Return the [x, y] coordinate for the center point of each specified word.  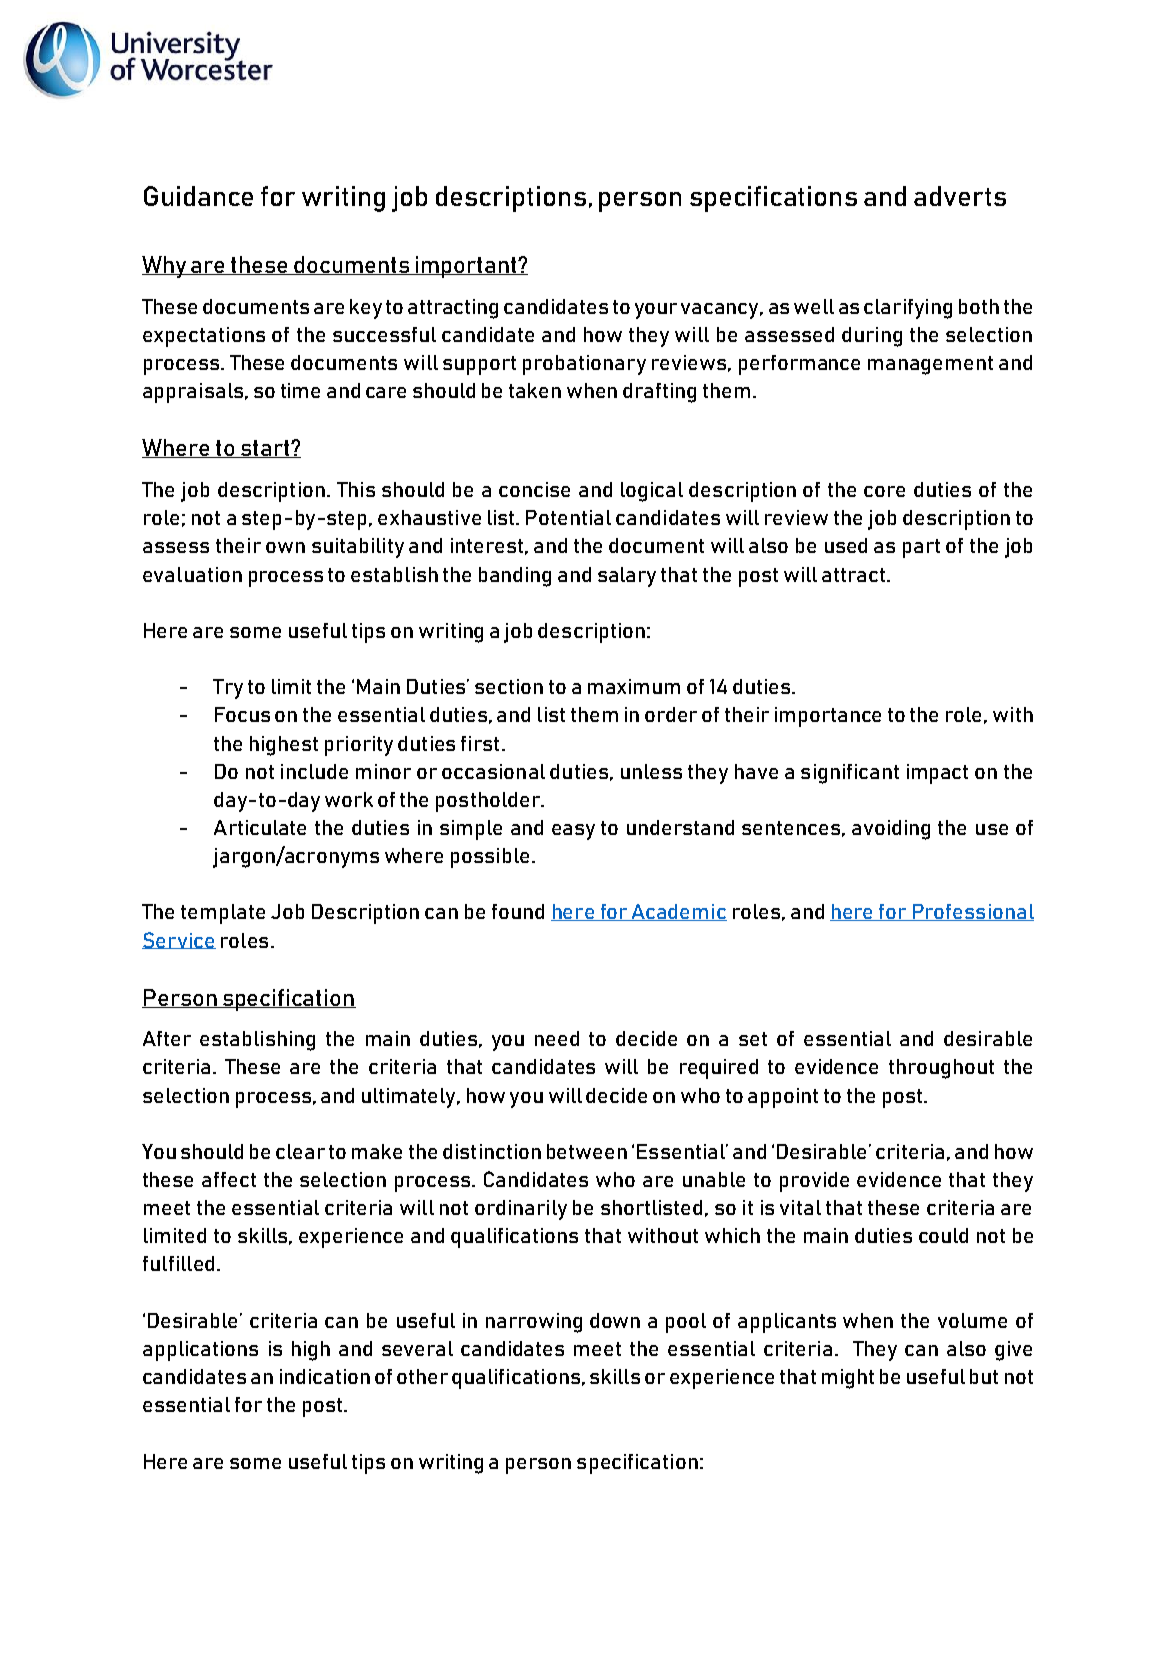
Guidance [198, 196]
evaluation [192, 574]
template [223, 914]
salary [627, 577]
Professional [972, 912]
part [921, 548]
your [656, 311]
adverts [960, 196]
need [557, 1038]
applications [200, 1351]
